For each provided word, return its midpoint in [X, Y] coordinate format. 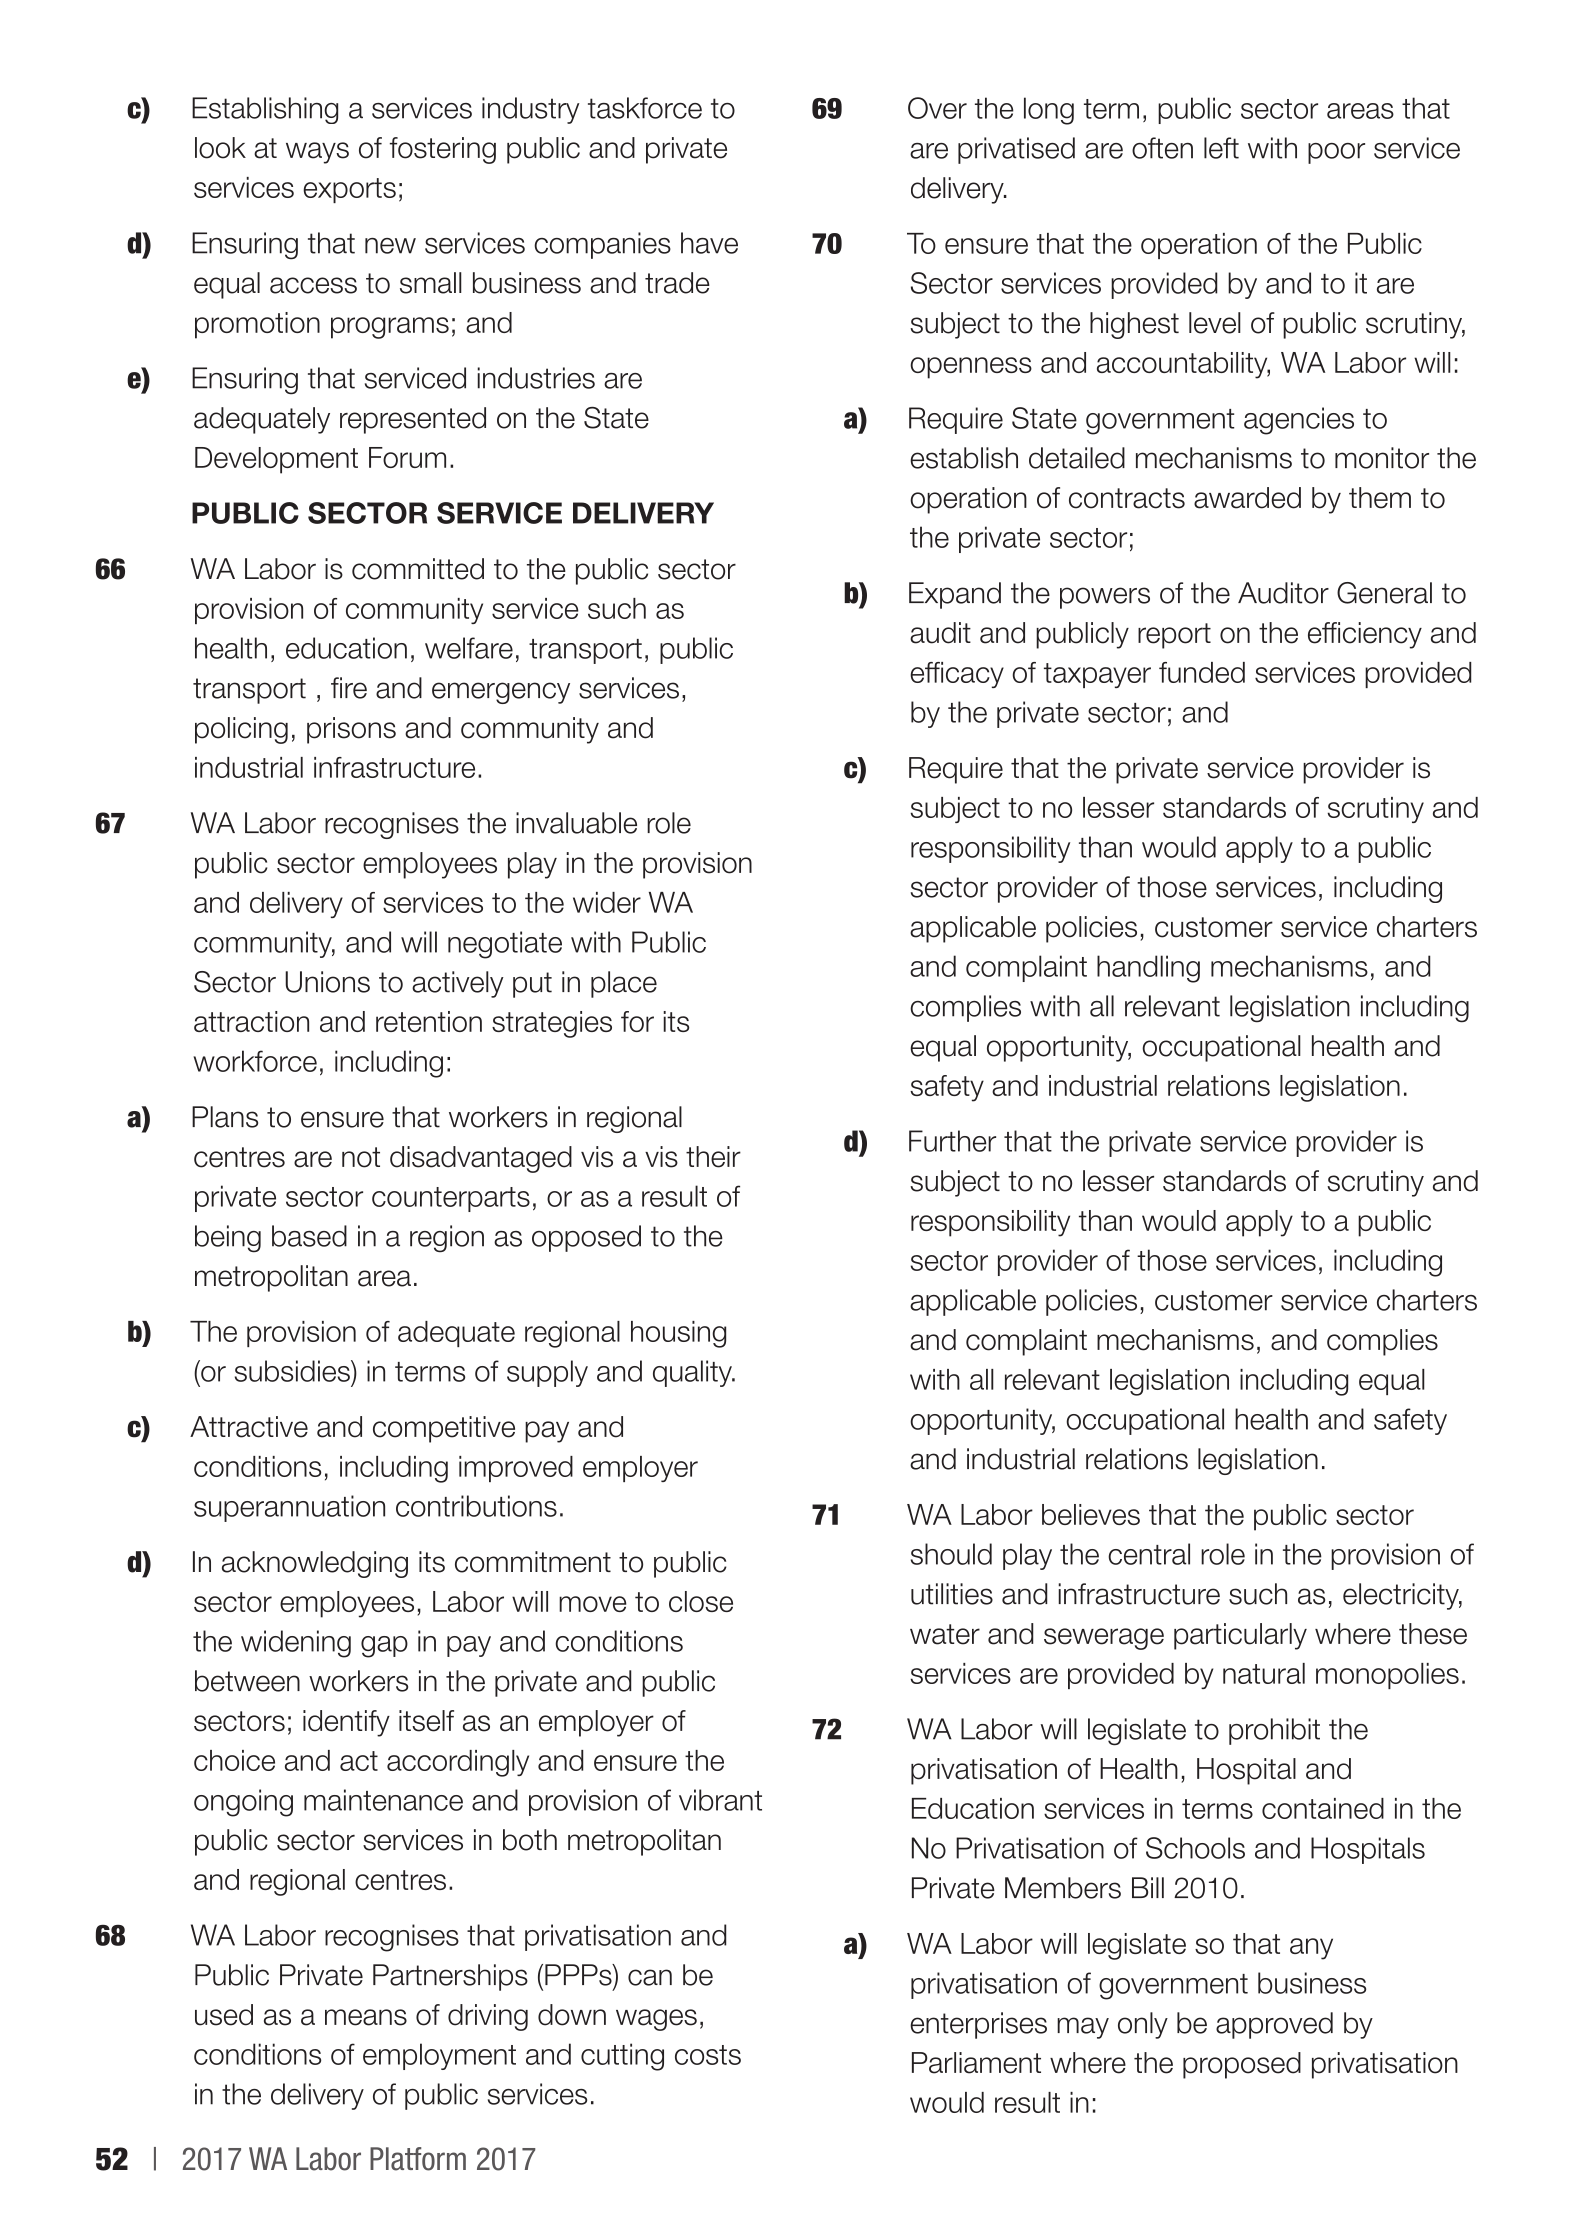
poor [1336, 153]
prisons [351, 730]
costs [708, 2055]
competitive [444, 1429]
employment [439, 2056]
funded [1202, 672]
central [1149, 1554]
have [709, 243]
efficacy [957, 675]
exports [349, 190]
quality [693, 1373]
